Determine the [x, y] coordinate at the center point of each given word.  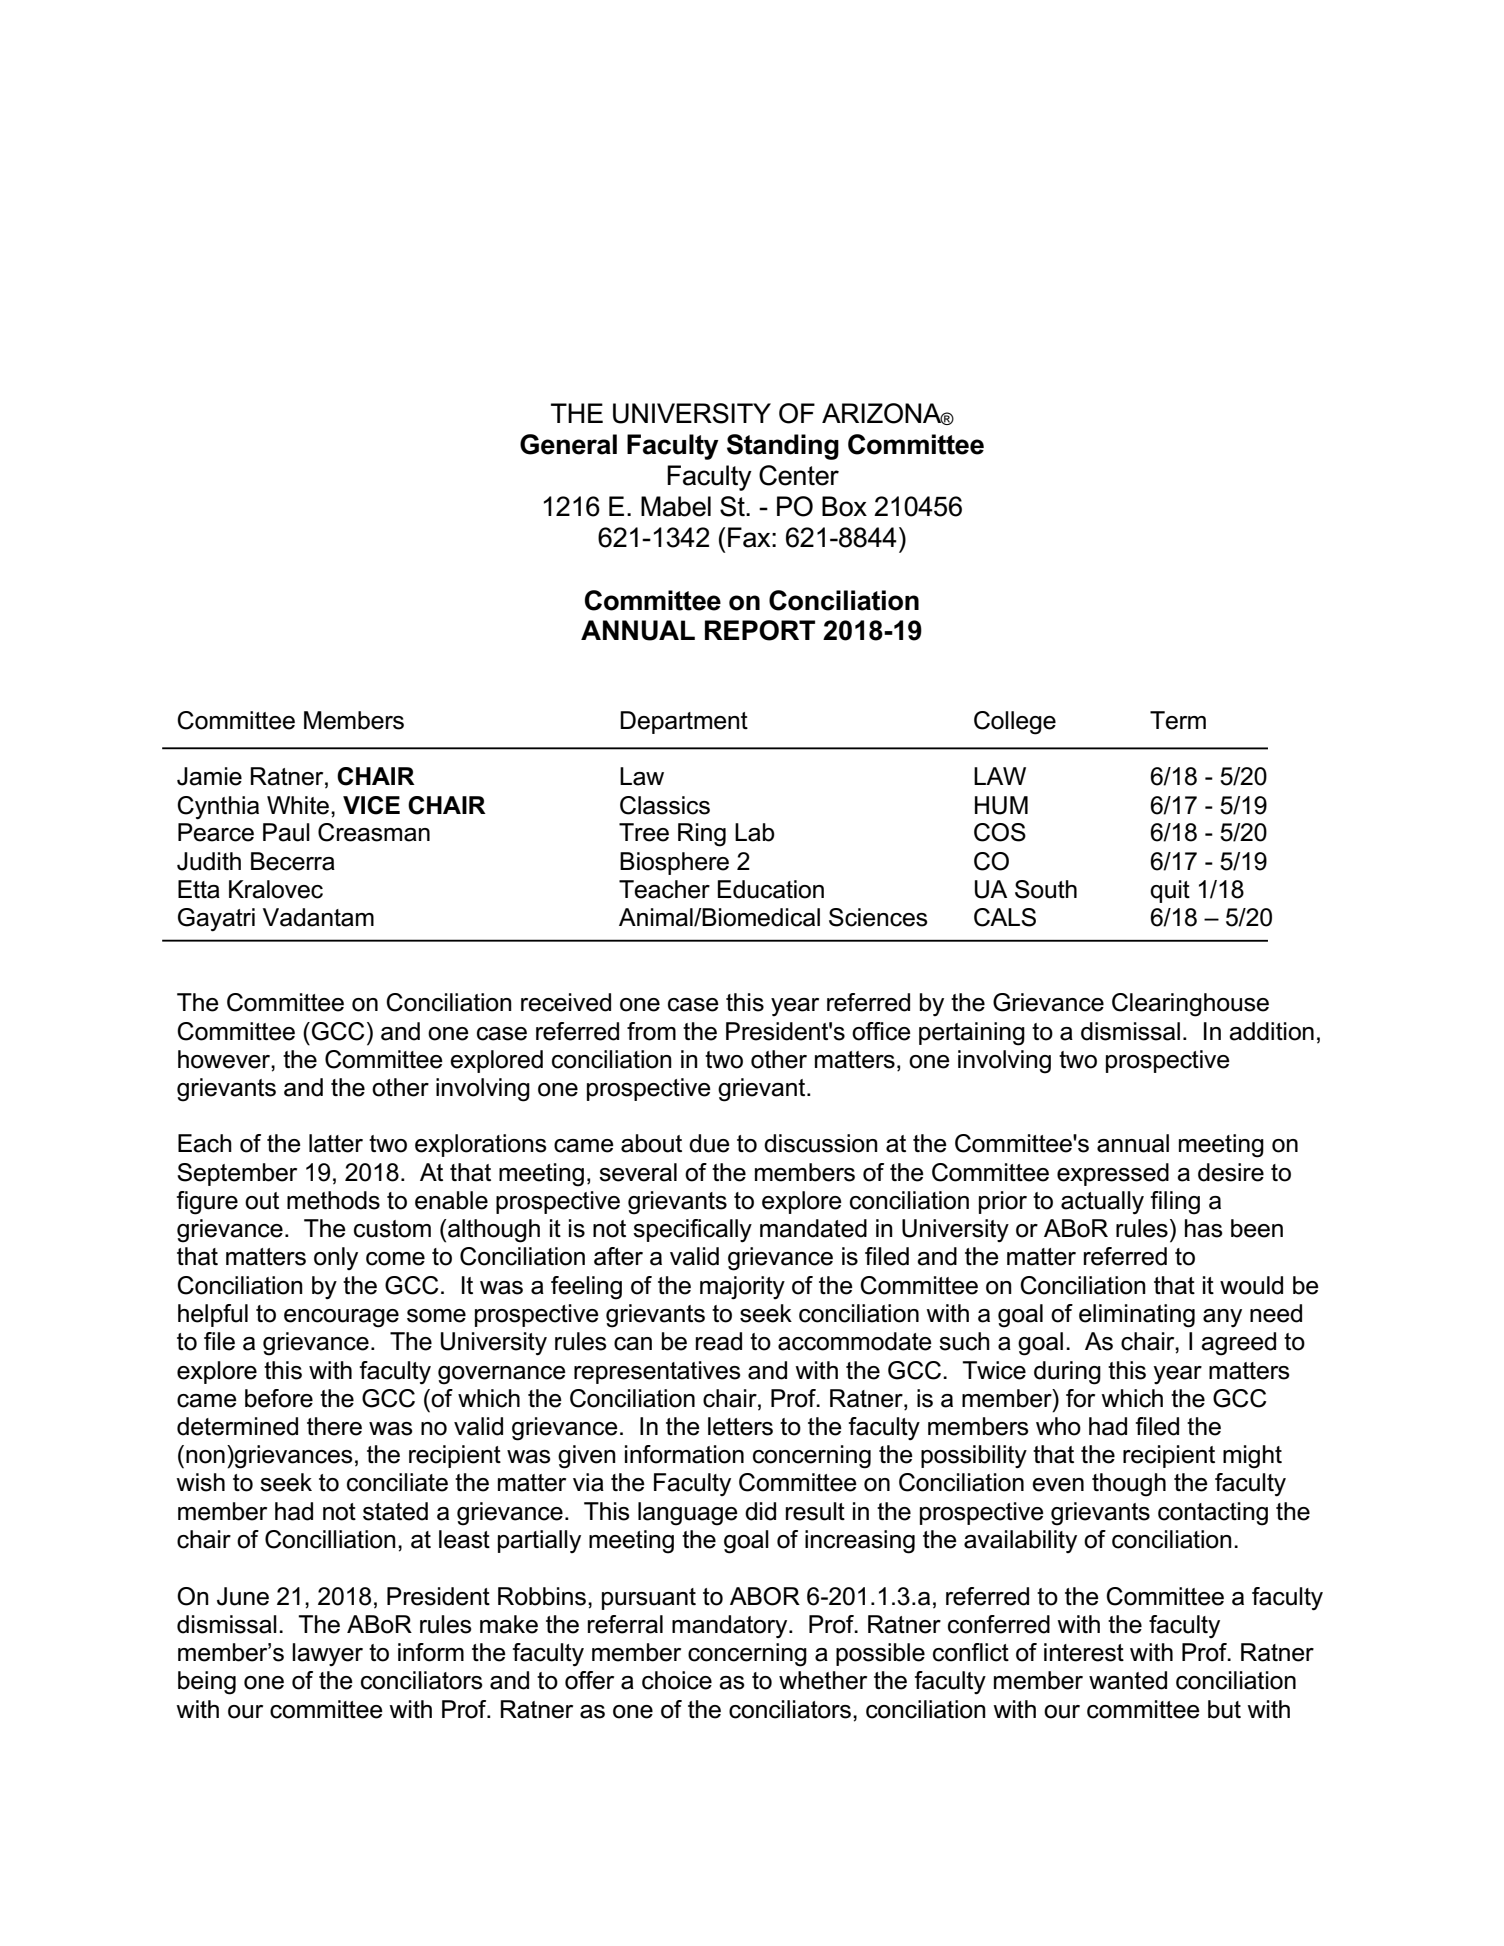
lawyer [327, 1655]
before [279, 1398]
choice [677, 1680]
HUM [1001, 805]
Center [799, 475]
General [568, 444]
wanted [1128, 1680]
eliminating [1137, 1316]
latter [336, 1143]
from [651, 1031]
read [719, 1341]
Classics [665, 805]
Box [844, 506]
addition [1271, 1031]
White [298, 805]
